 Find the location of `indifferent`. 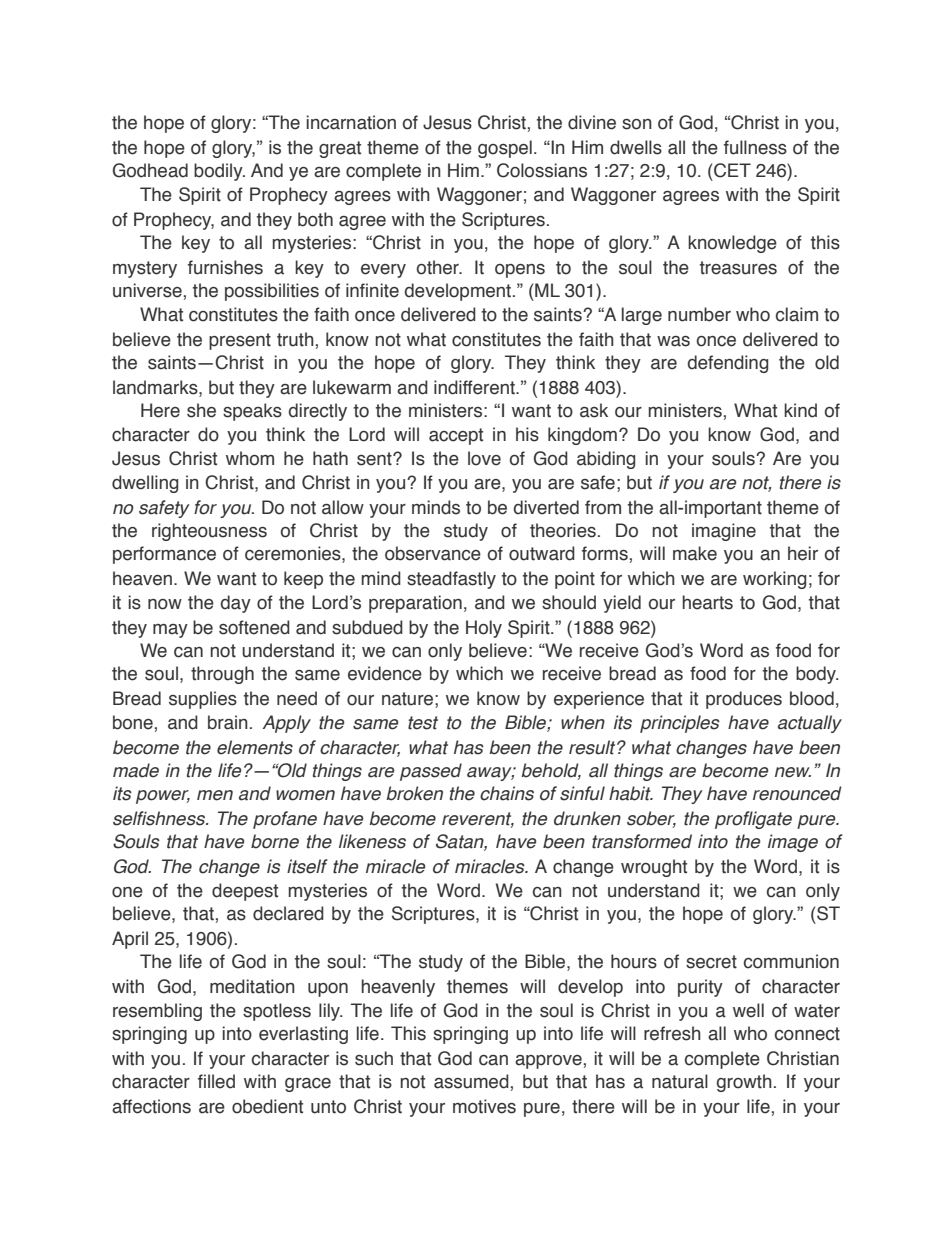

indifferent is located at coordinates (475, 387).
